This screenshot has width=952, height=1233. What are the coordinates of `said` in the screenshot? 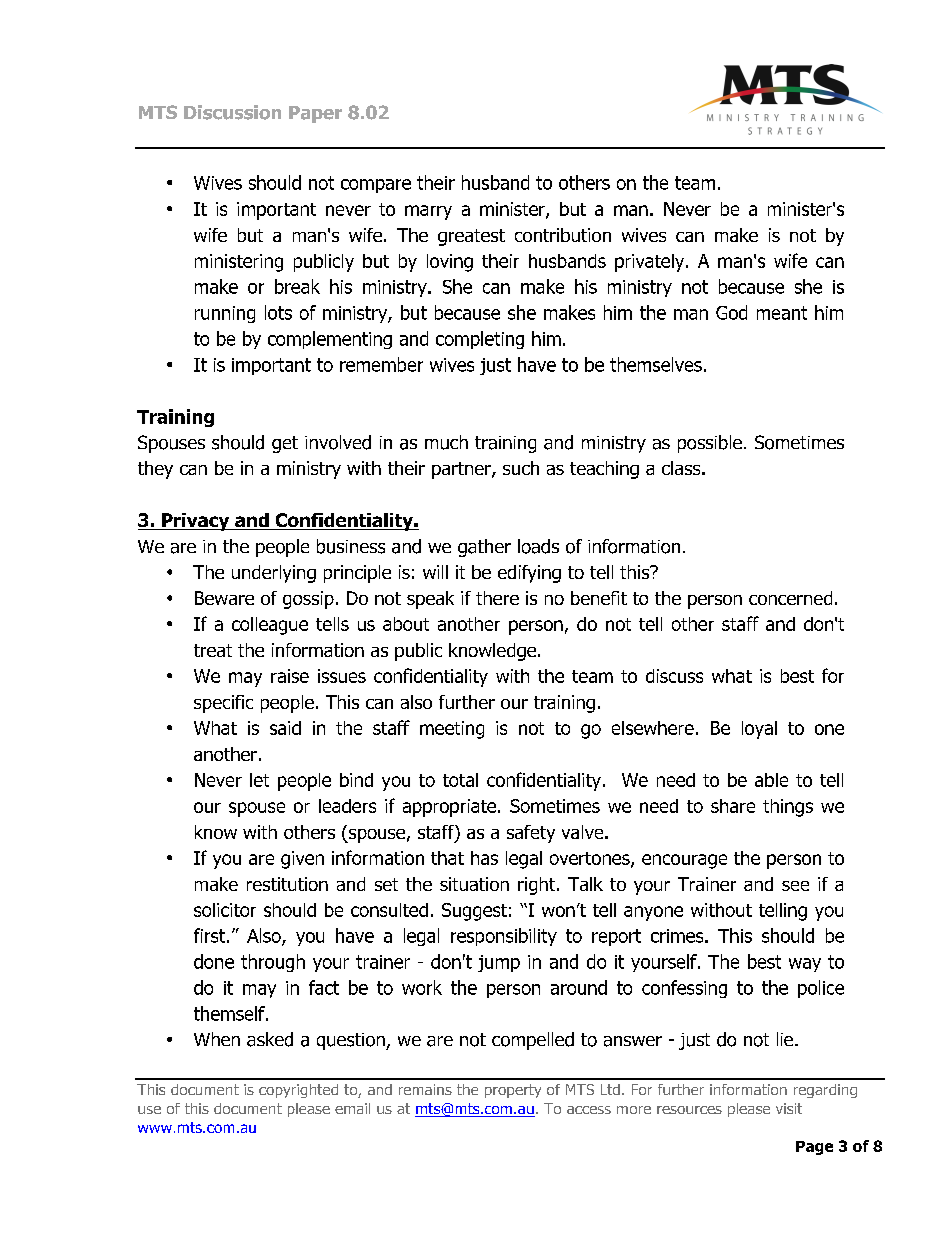 It's located at (285, 728).
